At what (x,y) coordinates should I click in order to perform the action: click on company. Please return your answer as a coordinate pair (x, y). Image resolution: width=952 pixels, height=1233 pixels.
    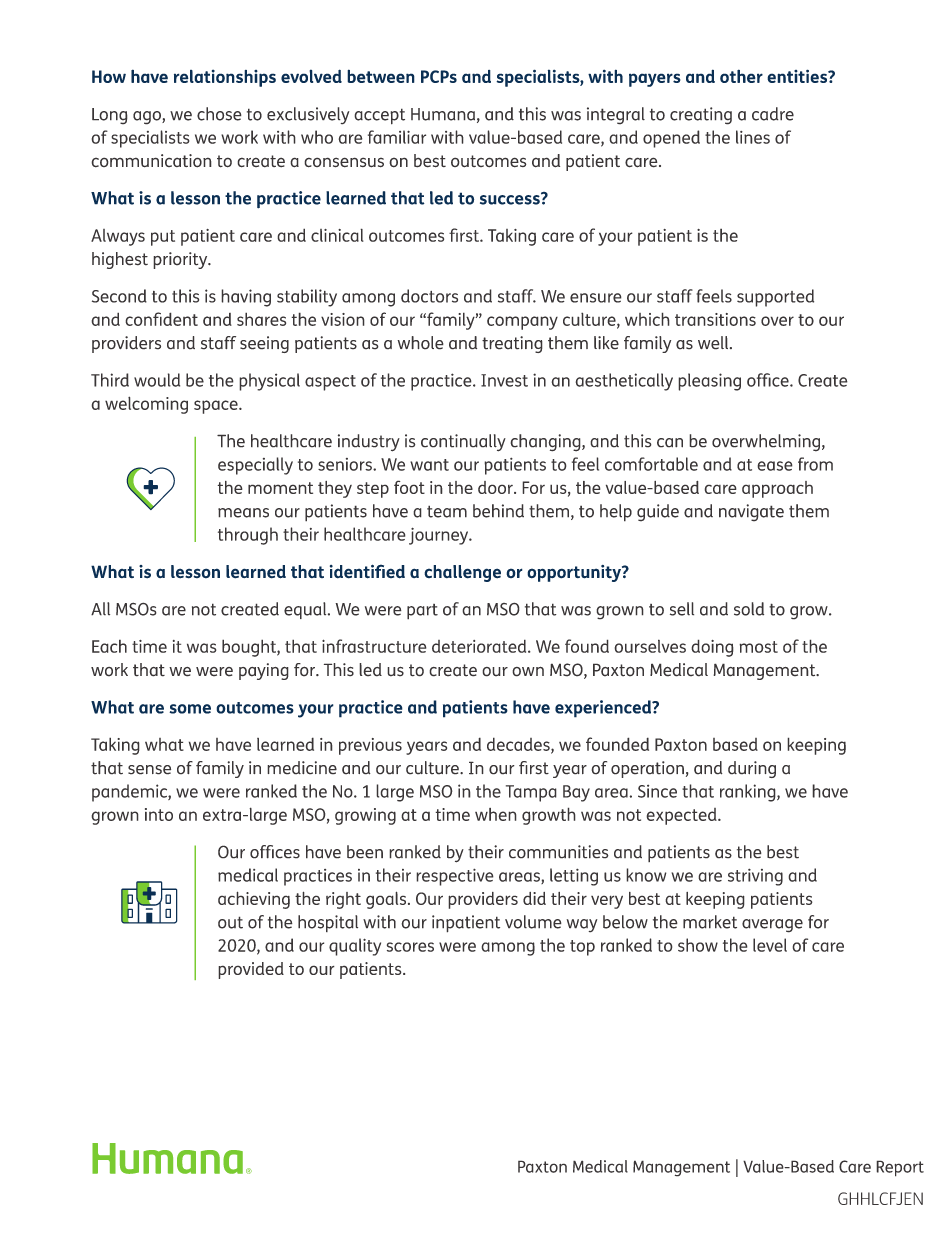
    Looking at the image, I should click on (522, 323).
